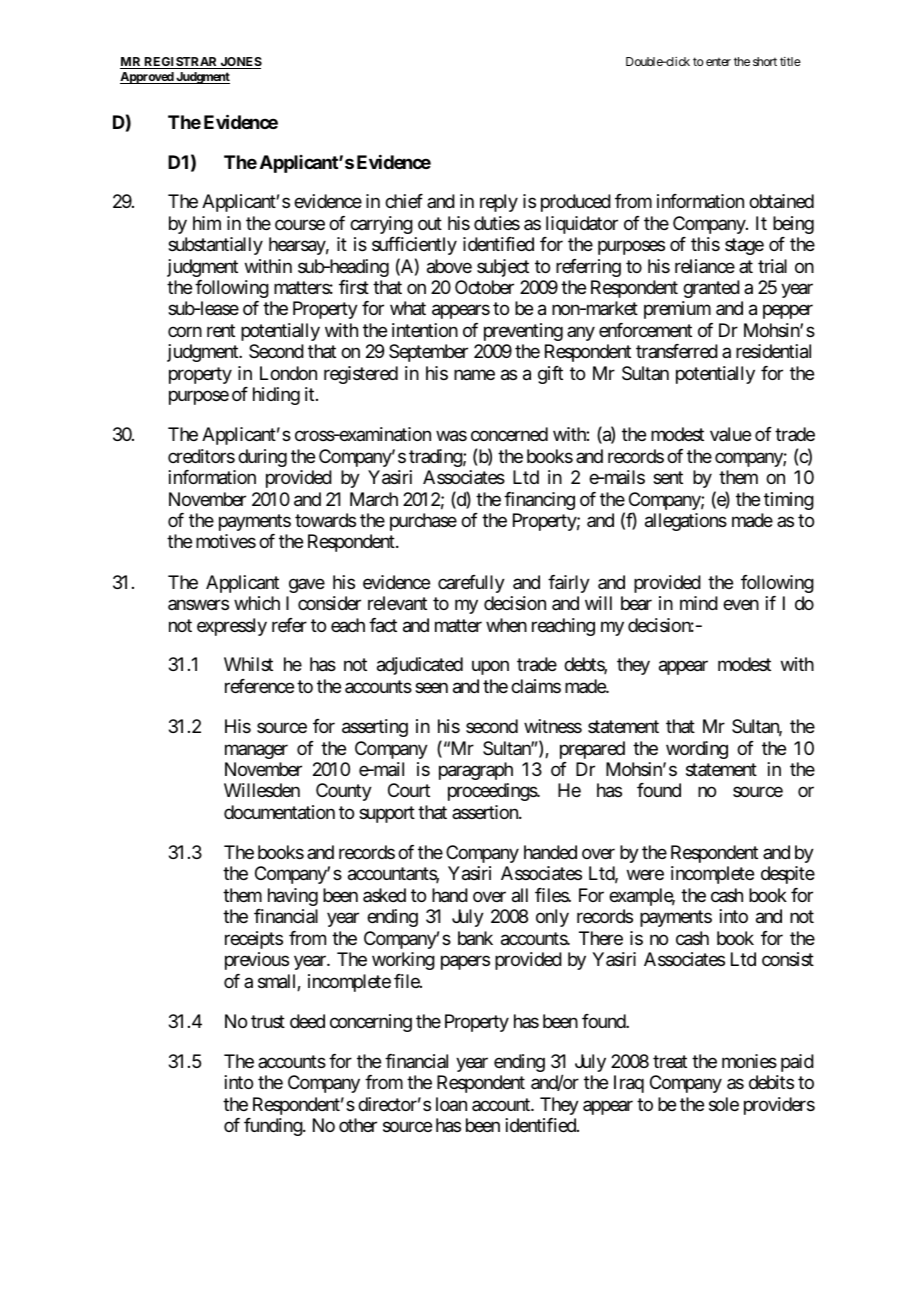 Image resolution: width=924 pixels, height=1308 pixels. Describe the element at coordinates (476, 771) in the screenshot. I see `paragraph` at that location.
